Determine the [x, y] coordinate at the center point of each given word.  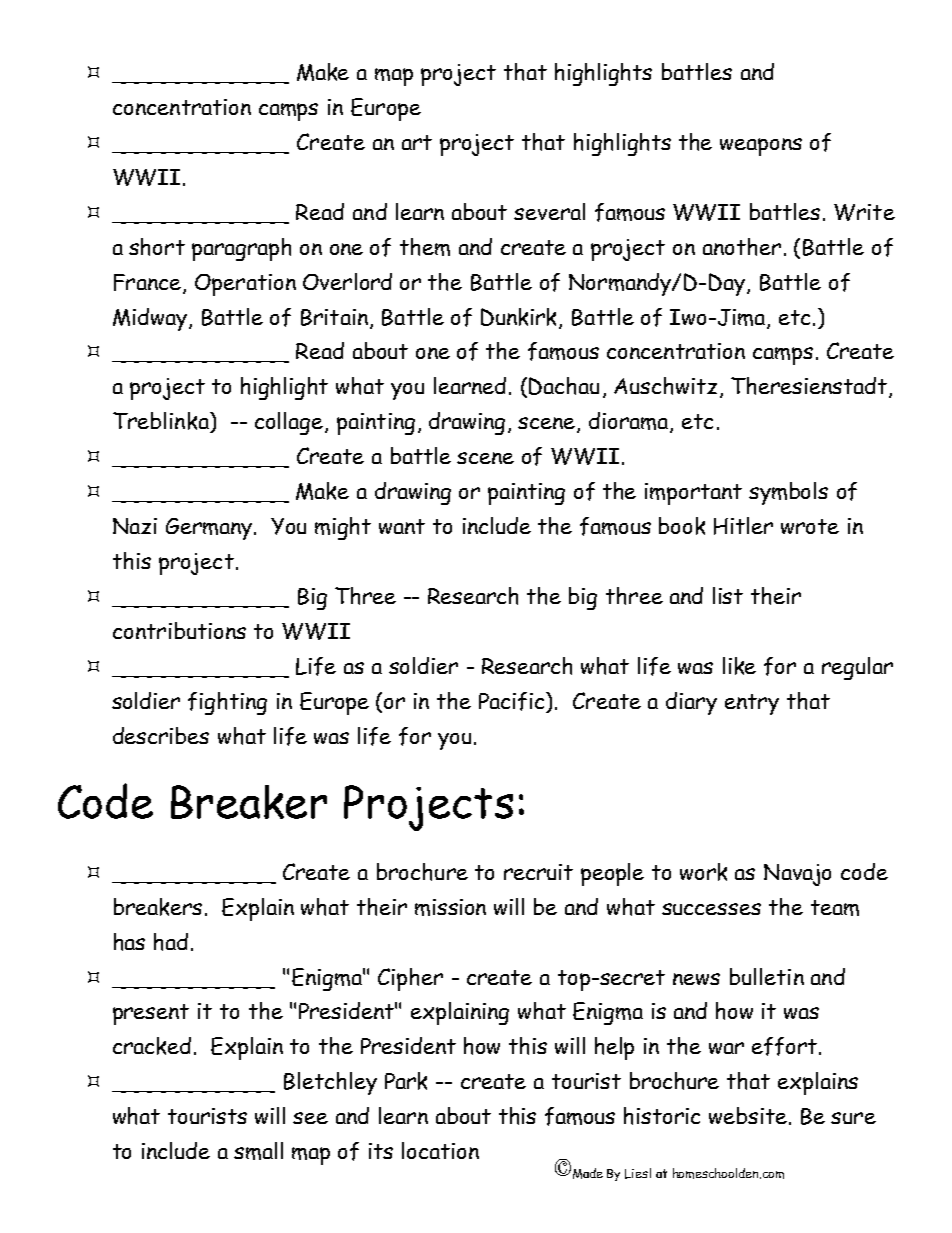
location [440, 1150]
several [549, 211]
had [171, 942]
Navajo [797, 875]
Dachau [564, 386]
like [739, 666]
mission [450, 907]
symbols [788, 493]
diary [691, 703]
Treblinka [162, 422]
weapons [761, 147]
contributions [179, 630]
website [748, 1115]
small [258, 1151]
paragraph [241, 249]
